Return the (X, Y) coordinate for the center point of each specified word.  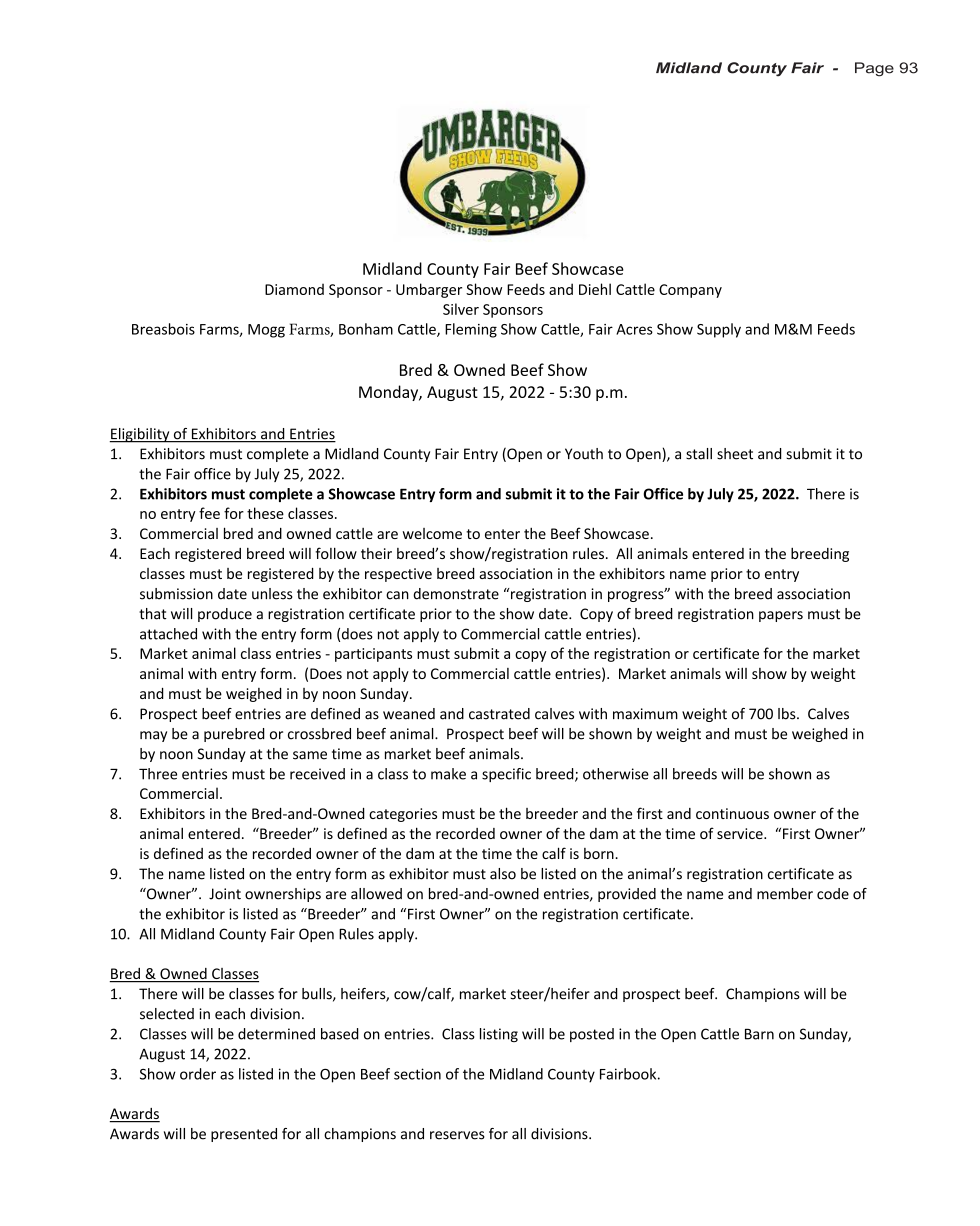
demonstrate (456, 594)
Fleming (471, 330)
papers (781, 616)
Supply (719, 330)
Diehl (595, 289)
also (503, 874)
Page (874, 69)
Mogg (266, 331)
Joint (225, 894)
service (741, 833)
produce (225, 615)
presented (244, 1135)
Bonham (366, 329)
